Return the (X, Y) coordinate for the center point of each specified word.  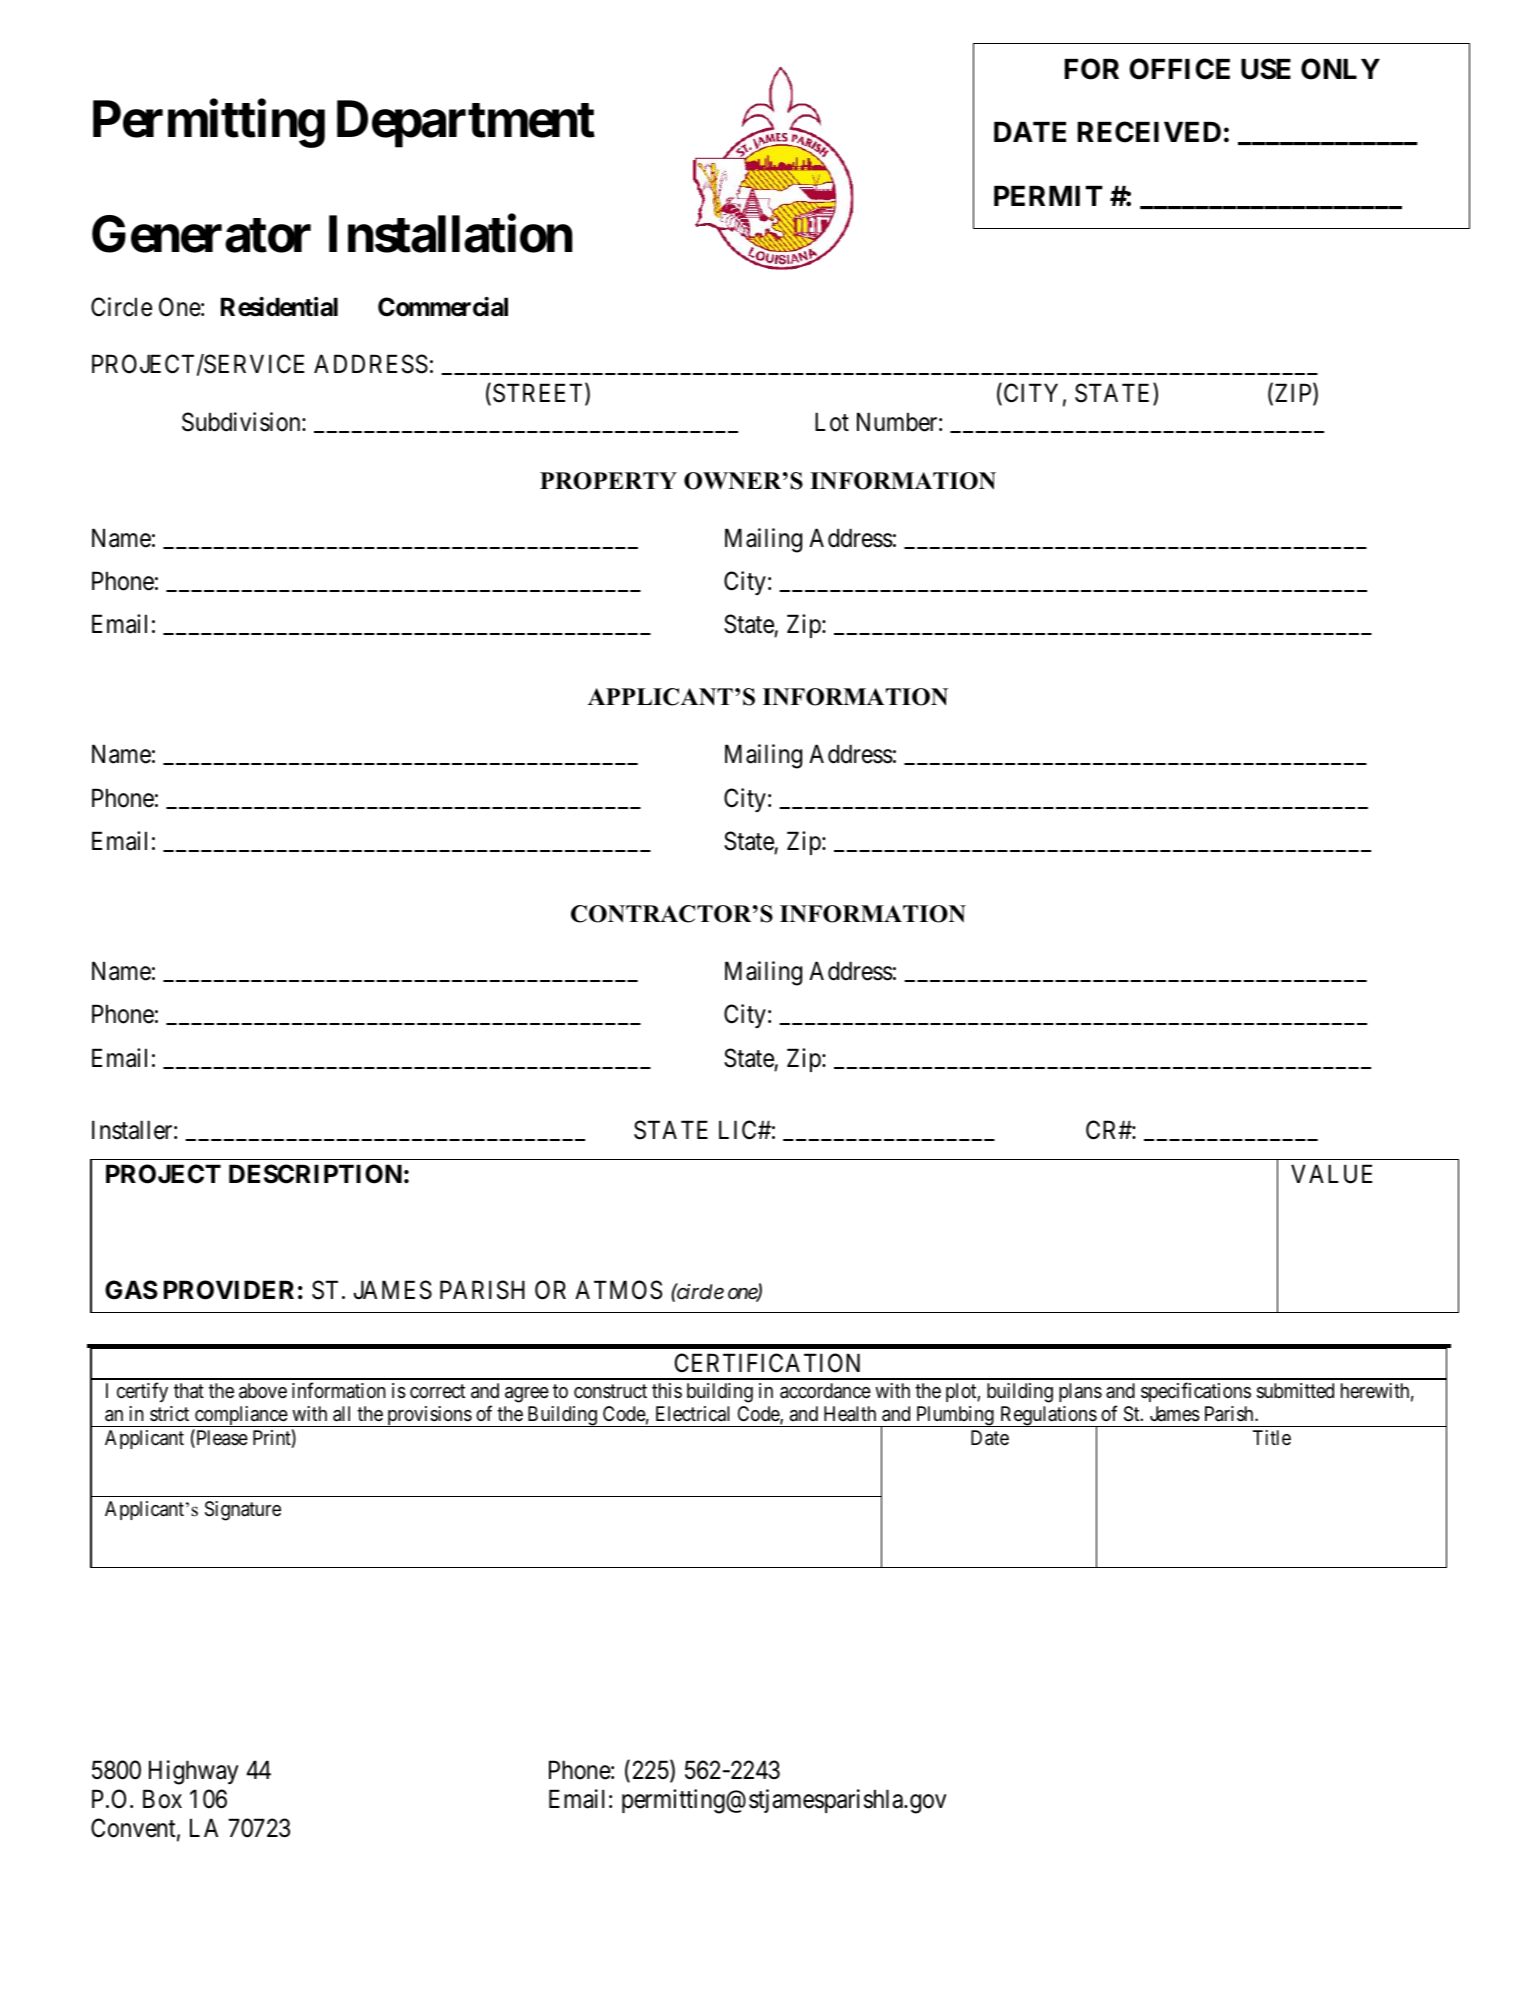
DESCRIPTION (315, 1174)
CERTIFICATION (767, 1363)
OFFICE (1179, 69)
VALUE (1331, 1174)
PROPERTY (608, 481)
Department (466, 124)
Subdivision (242, 422)
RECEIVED (1149, 132)
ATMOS (618, 1290)
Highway (193, 1772)
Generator (201, 234)
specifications (1196, 1392)
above (263, 1391)
